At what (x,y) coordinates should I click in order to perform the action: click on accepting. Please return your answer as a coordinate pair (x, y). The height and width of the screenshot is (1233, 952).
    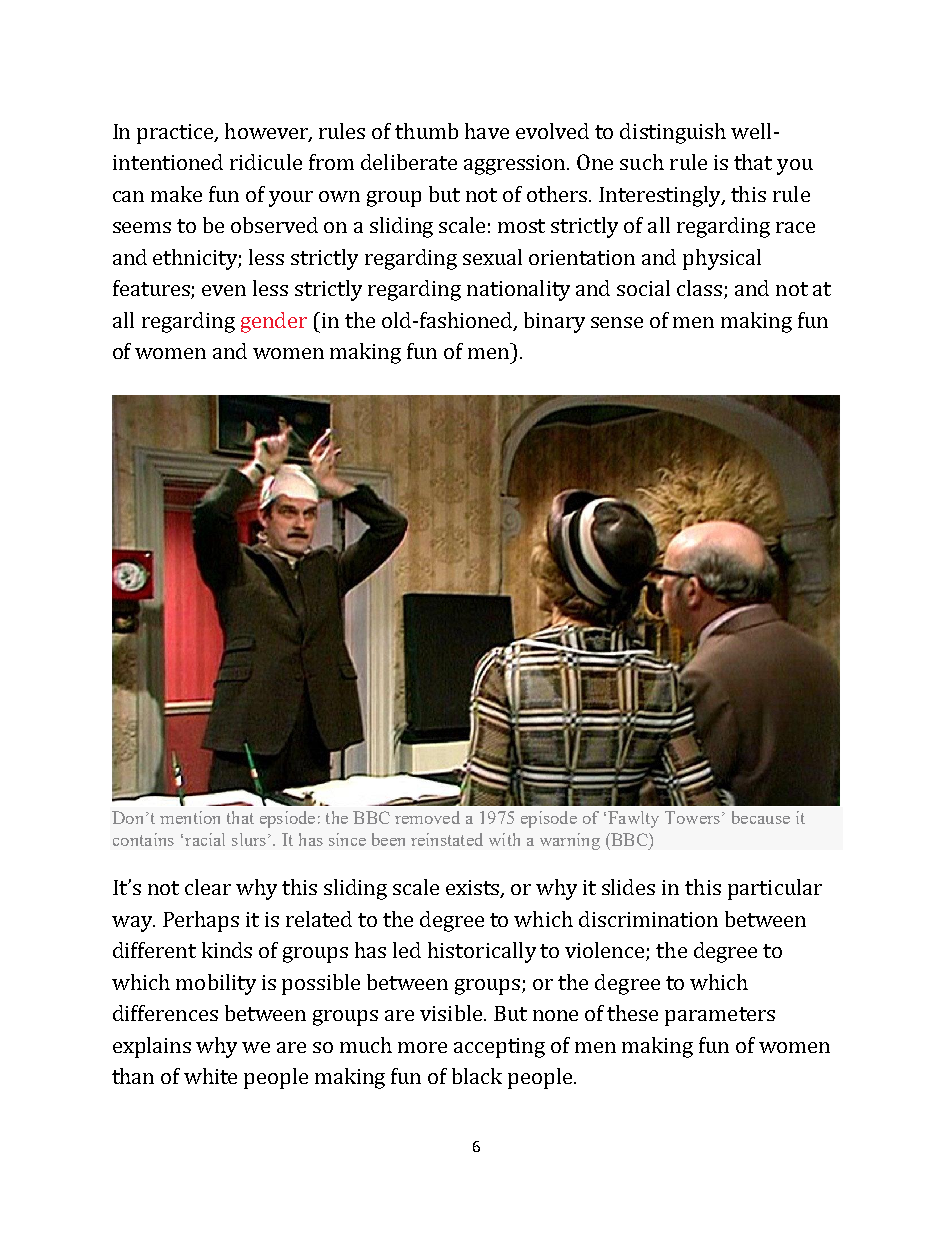
    Looking at the image, I should click on (499, 1048).
